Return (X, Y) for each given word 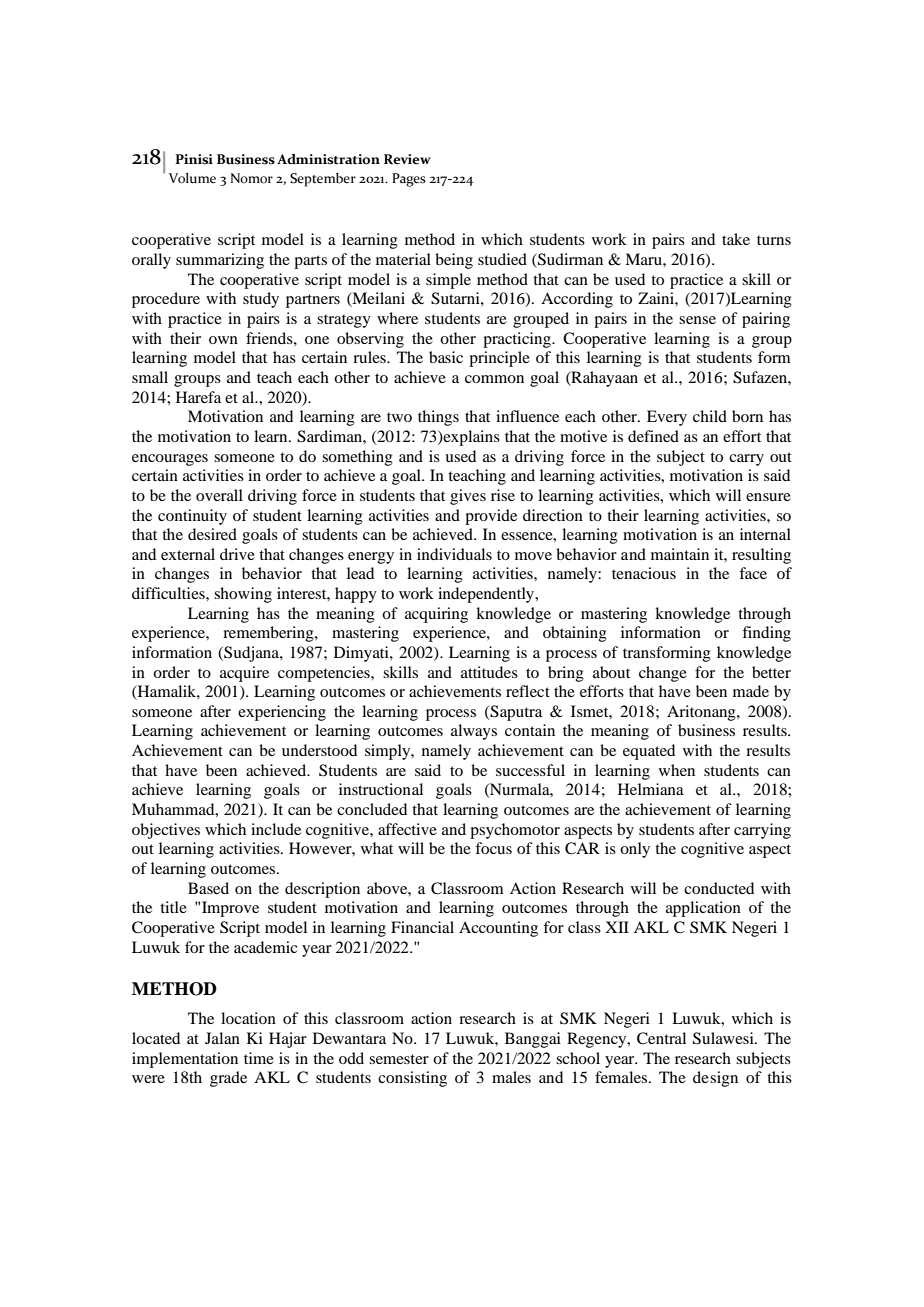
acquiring (436, 615)
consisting (412, 1079)
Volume (192, 178)
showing (243, 595)
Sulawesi (724, 1038)
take (736, 239)
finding (766, 634)
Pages (409, 180)
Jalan (222, 1038)
